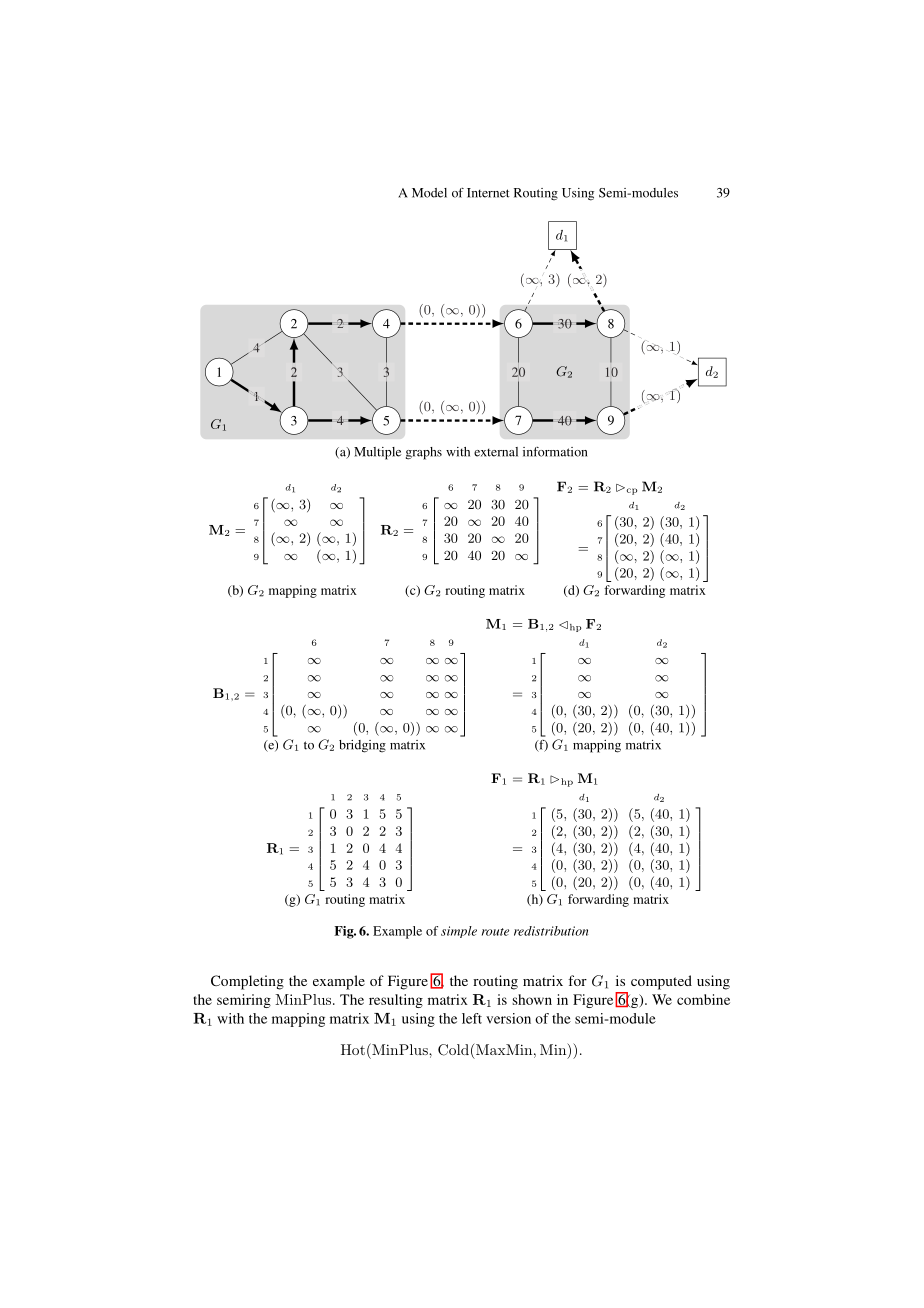 This document has width=924, height=1308. I want to click on left, so click(472, 1018).
